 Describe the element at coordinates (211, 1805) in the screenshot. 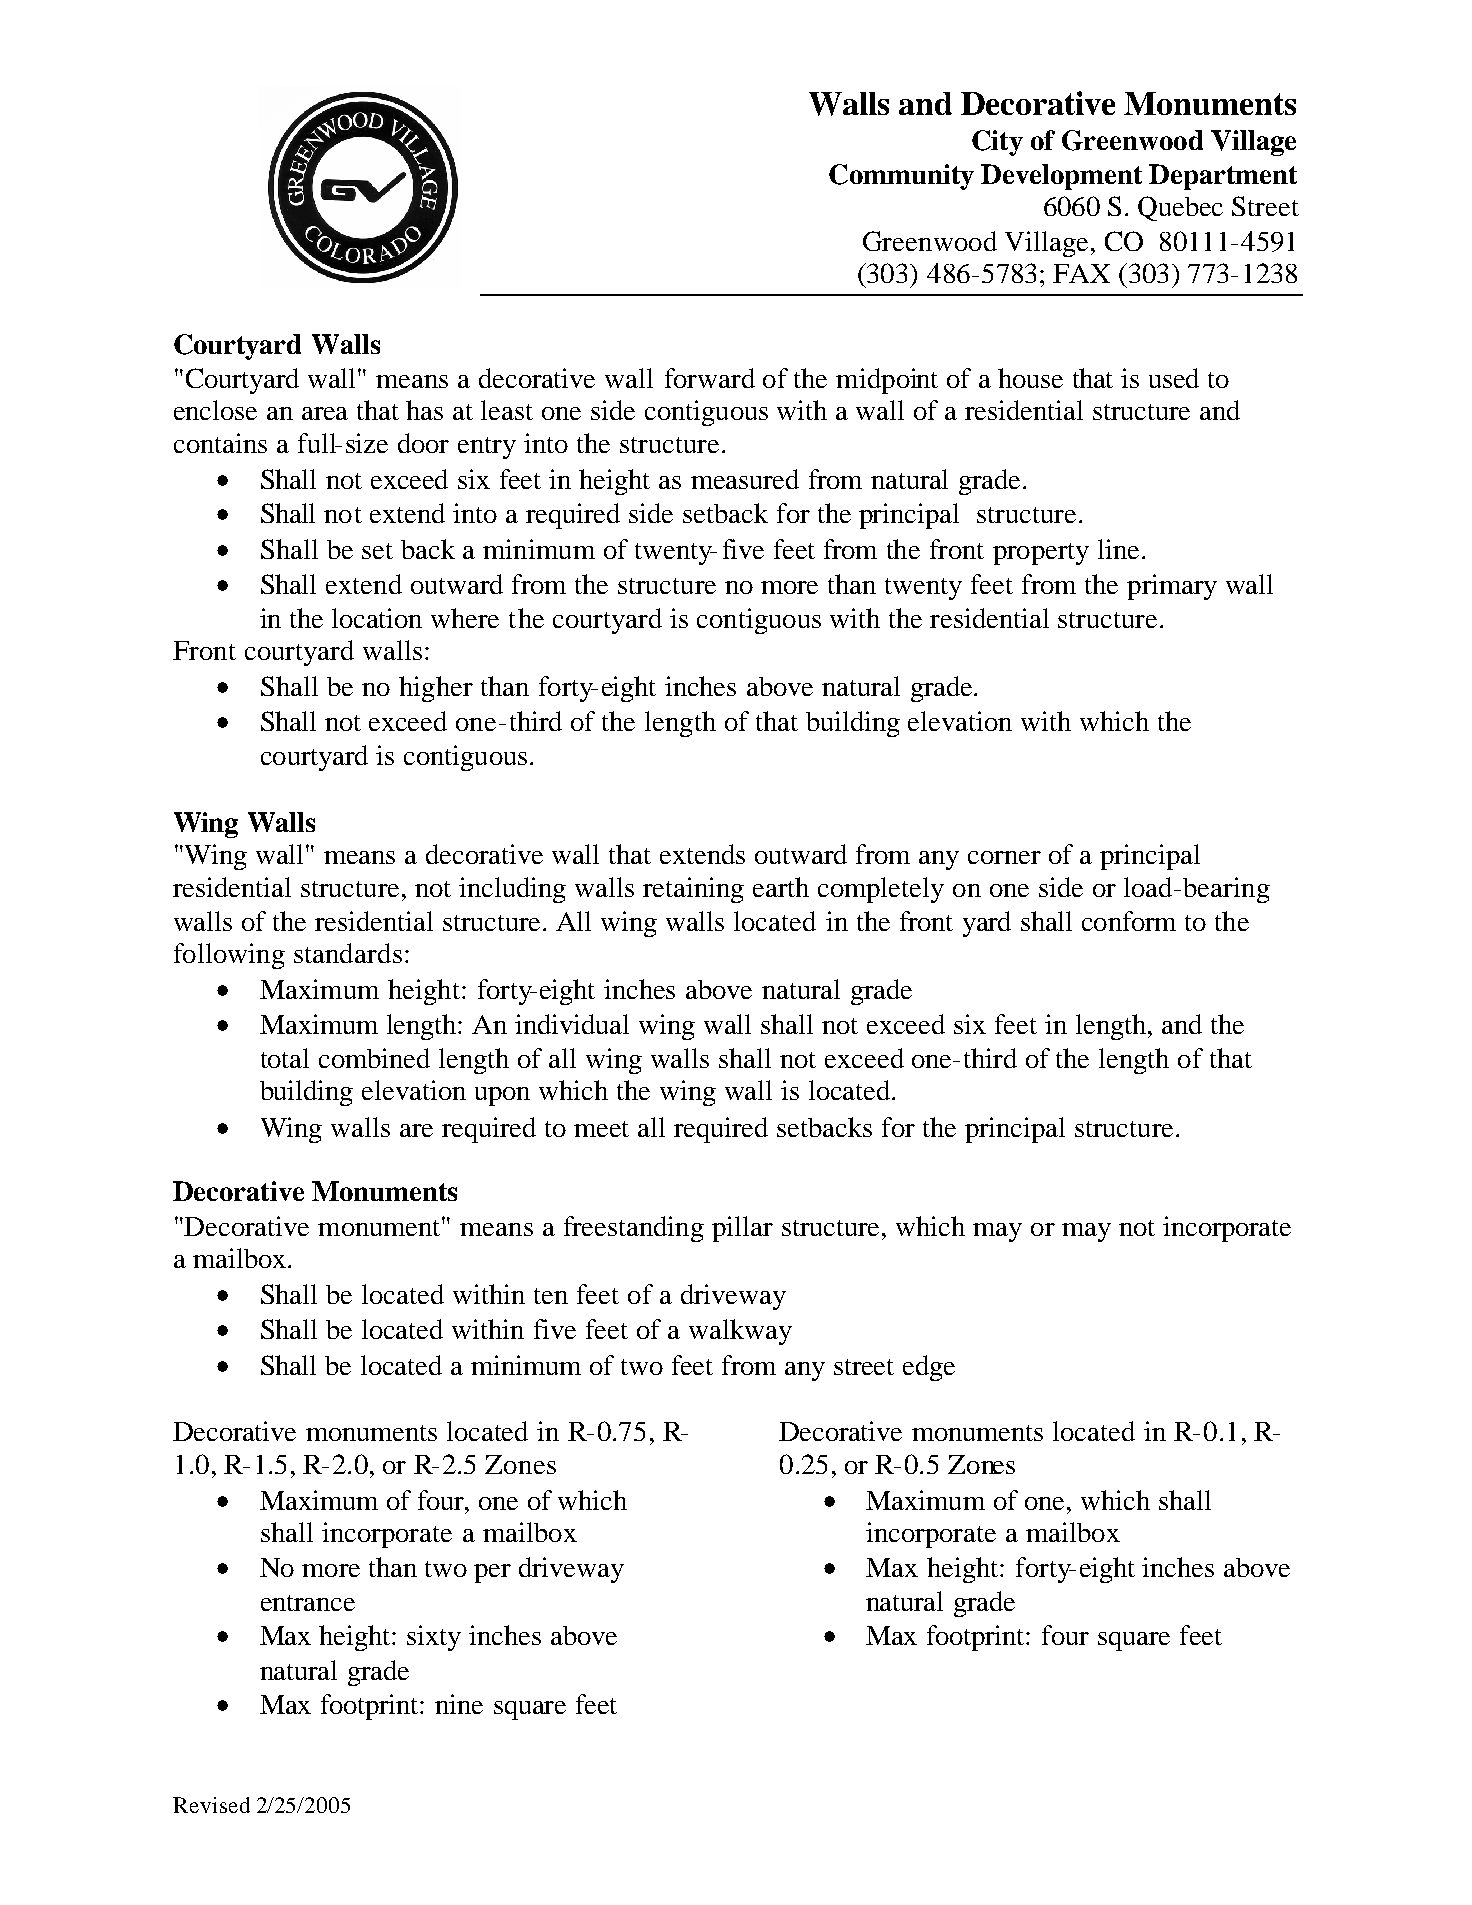

I see `Revised` at that location.
